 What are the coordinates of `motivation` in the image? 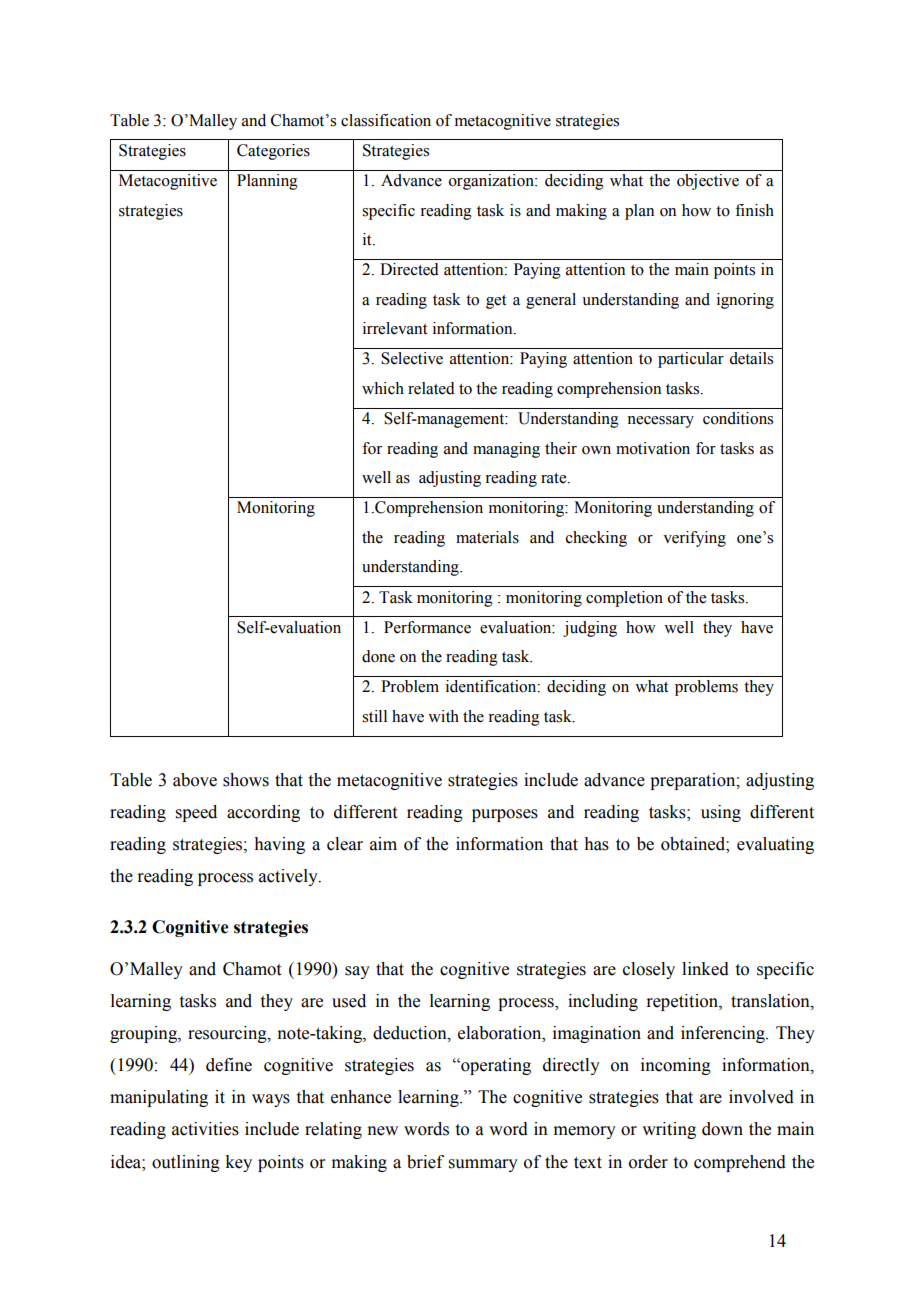 It's located at (653, 448).
